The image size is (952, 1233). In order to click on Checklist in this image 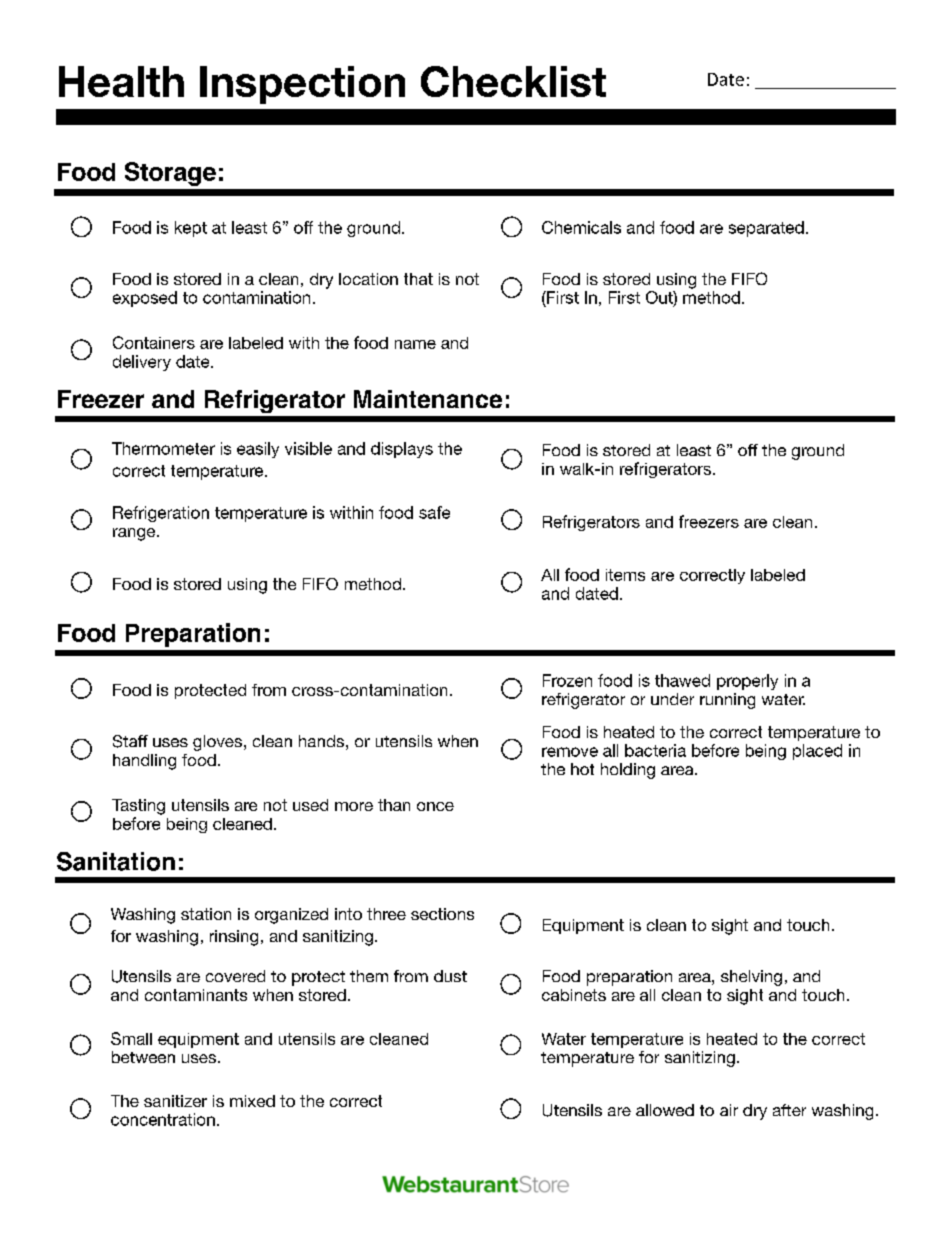, I will do `click(513, 81)`.
